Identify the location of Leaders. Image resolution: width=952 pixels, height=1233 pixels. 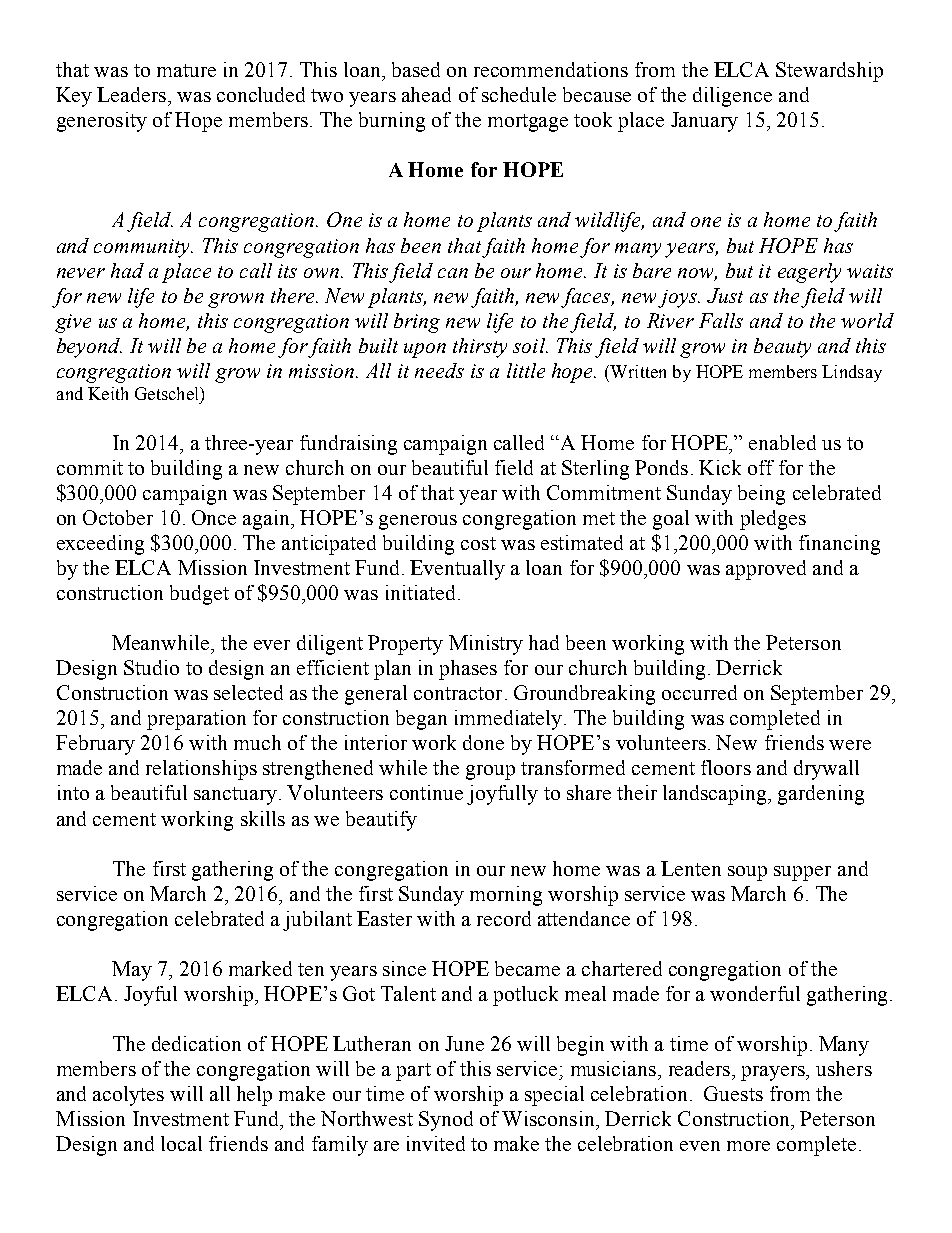
(133, 94).
